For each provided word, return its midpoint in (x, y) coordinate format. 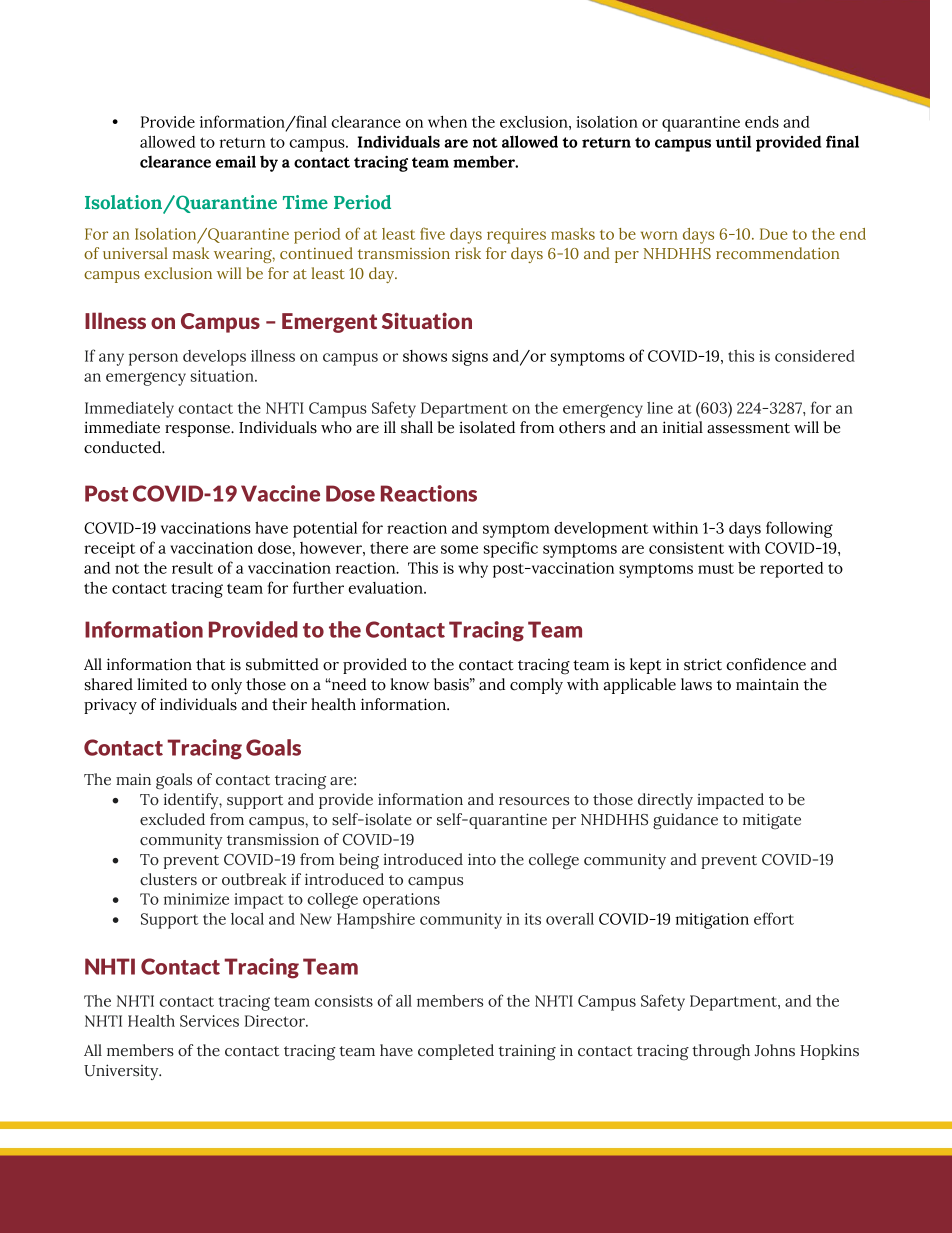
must (716, 568)
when (447, 122)
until (733, 141)
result (192, 568)
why (473, 570)
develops (214, 358)
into (482, 859)
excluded (172, 819)
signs (470, 358)
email (236, 161)
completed (456, 1052)
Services (209, 1021)
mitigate (772, 821)
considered (815, 356)
